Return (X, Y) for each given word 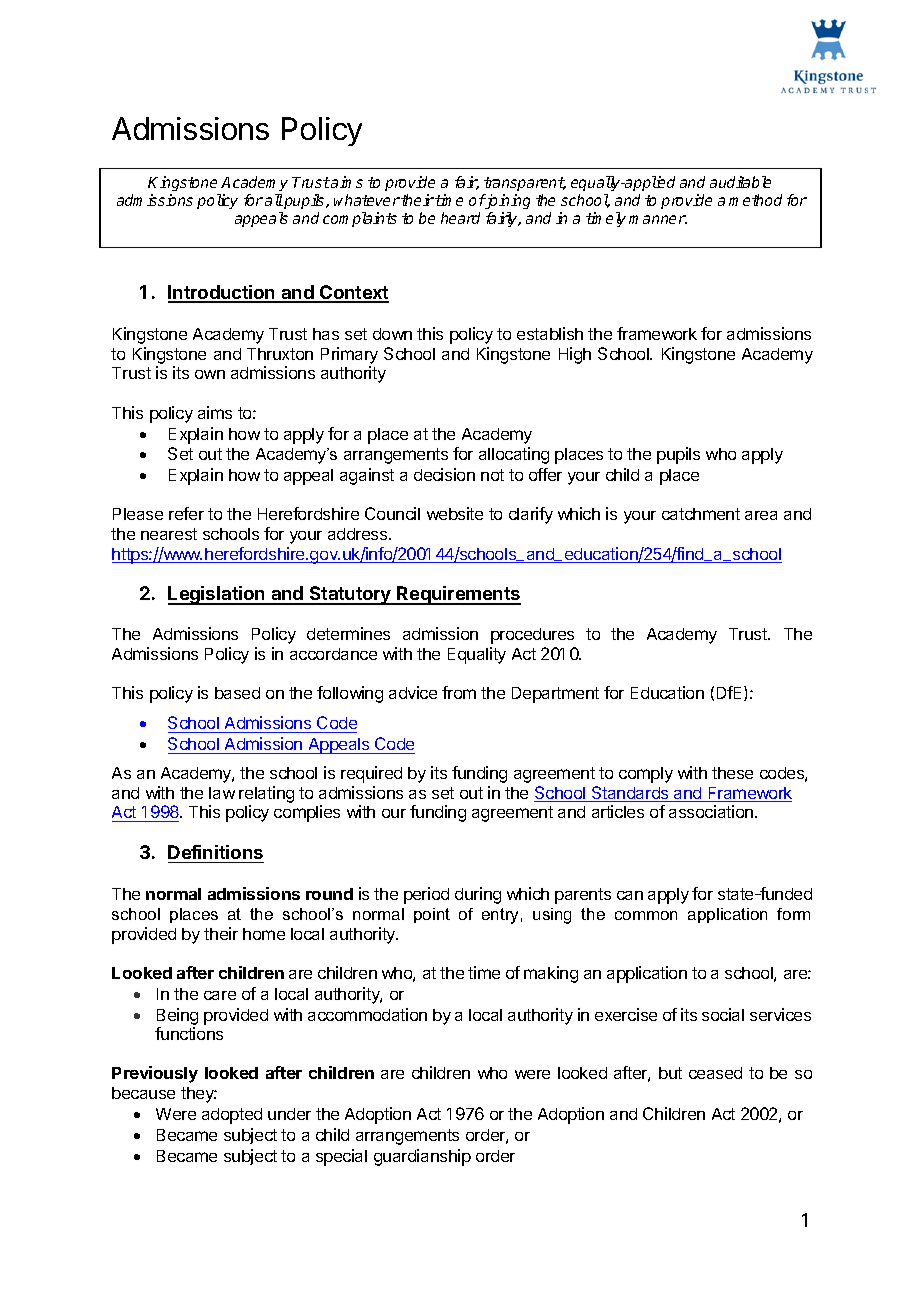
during (478, 895)
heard (460, 218)
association (712, 811)
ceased (715, 1073)
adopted (232, 1116)
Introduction (223, 293)
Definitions (215, 852)
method (755, 200)
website (455, 513)
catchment (701, 514)
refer (186, 513)
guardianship (422, 1157)
